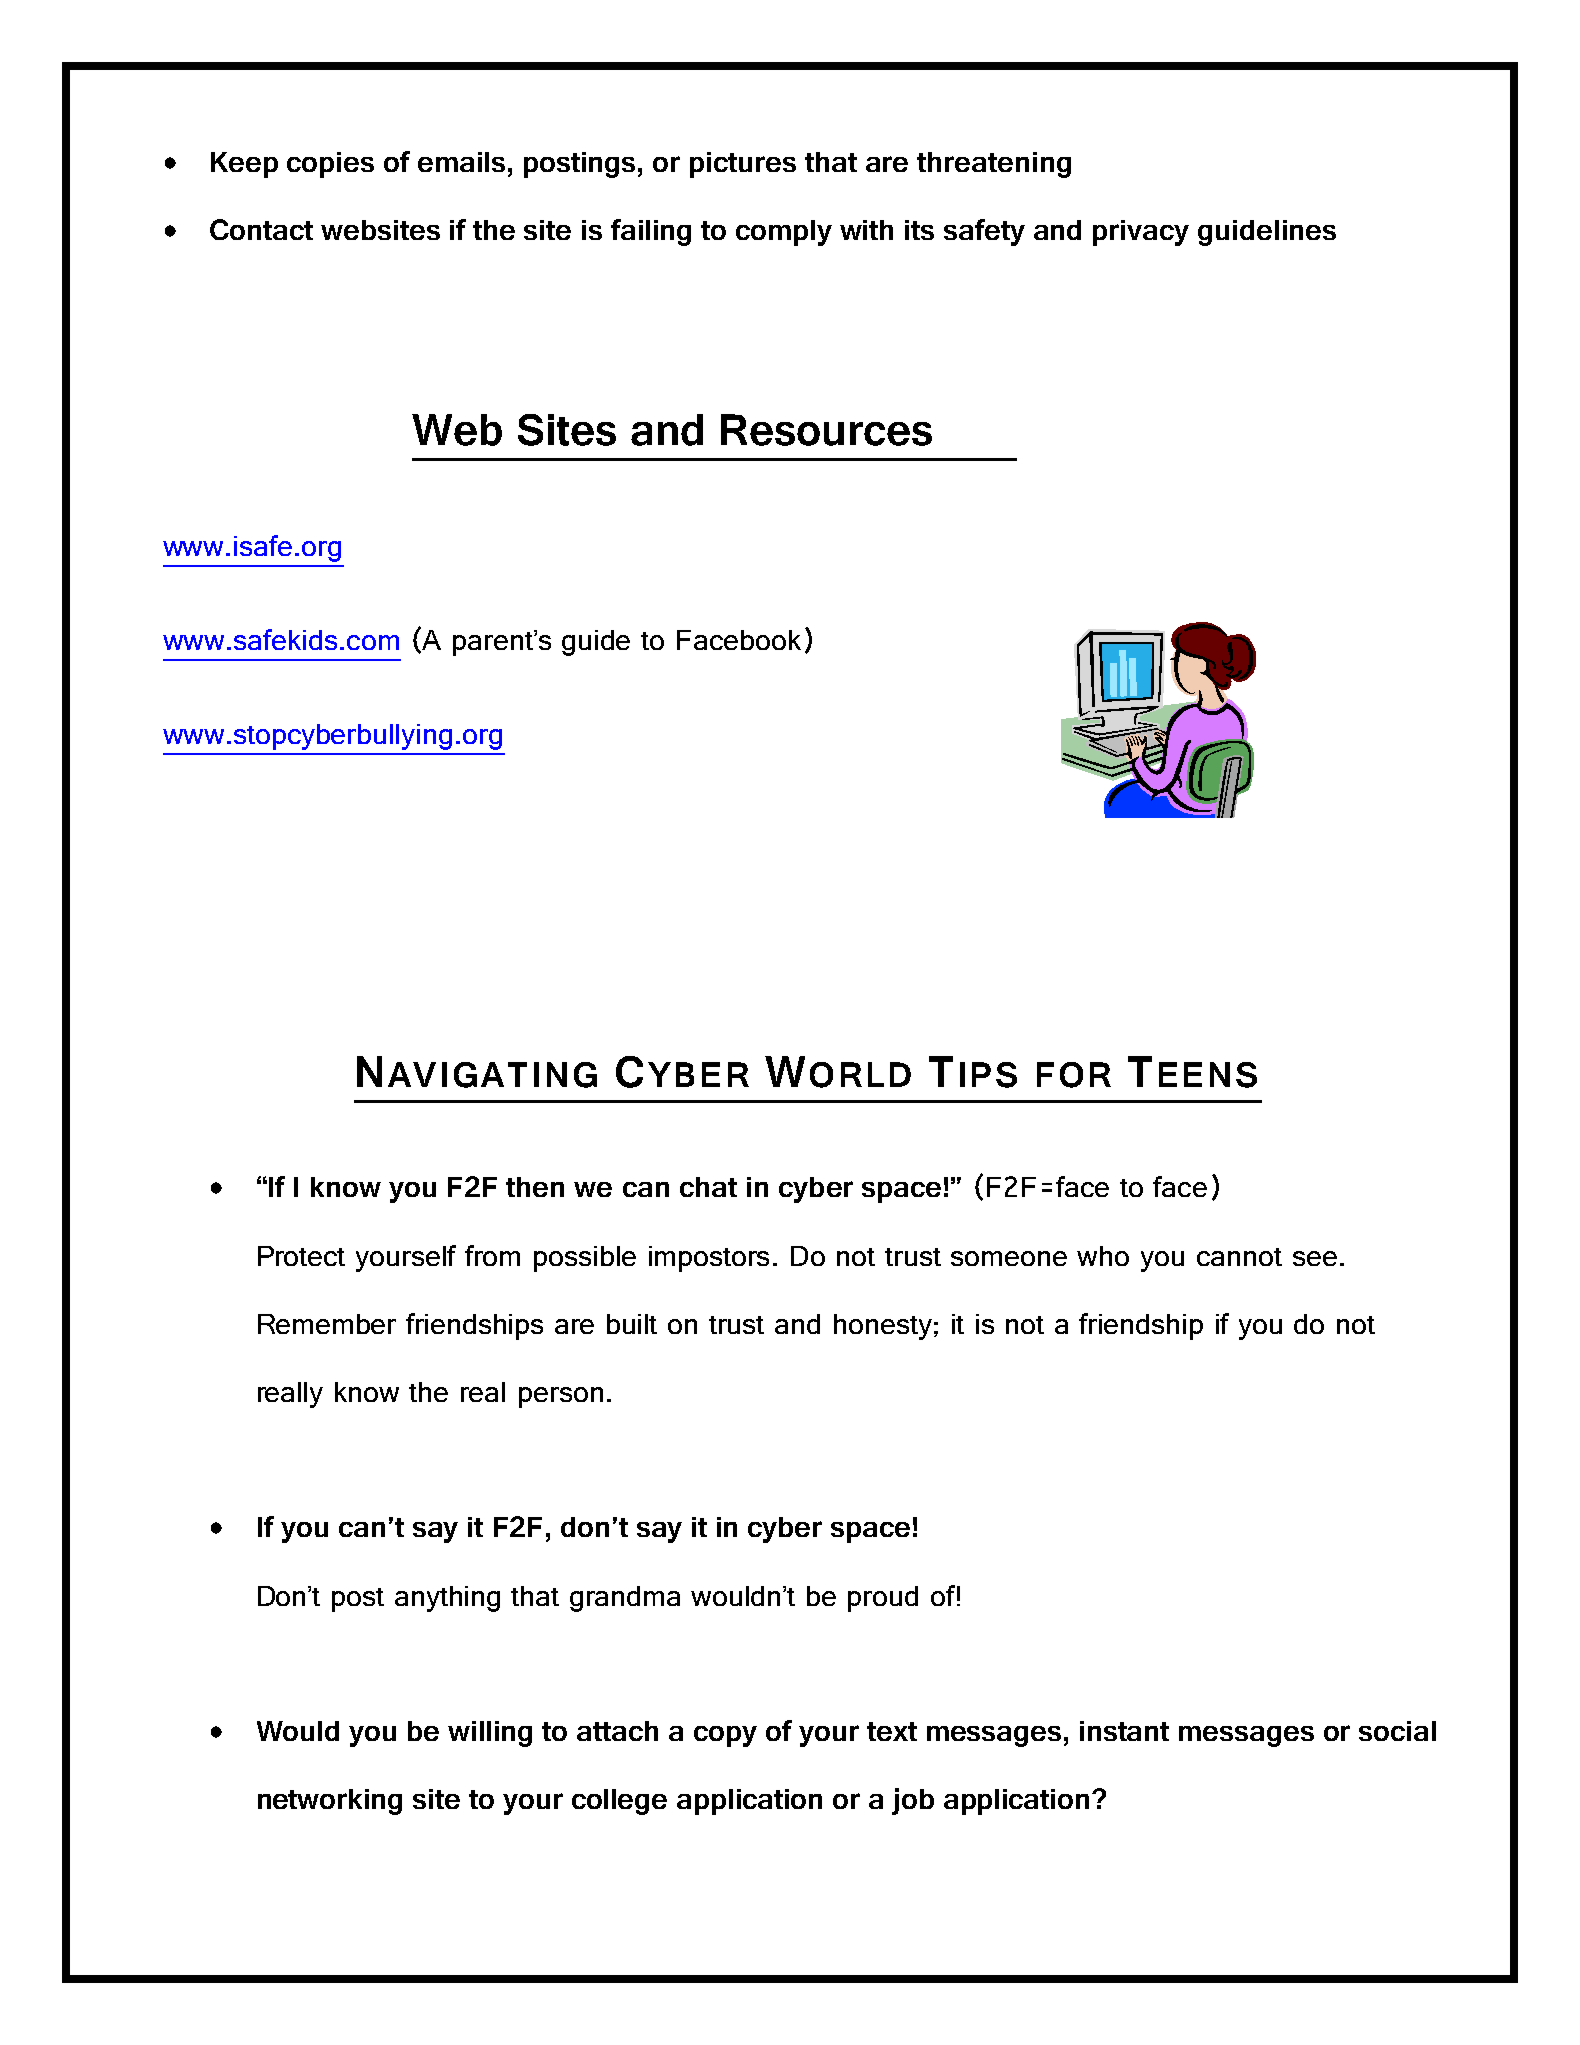 The height and width of the document is (2045, 1580). I want to click on cannot, so click(1239, 1257).
